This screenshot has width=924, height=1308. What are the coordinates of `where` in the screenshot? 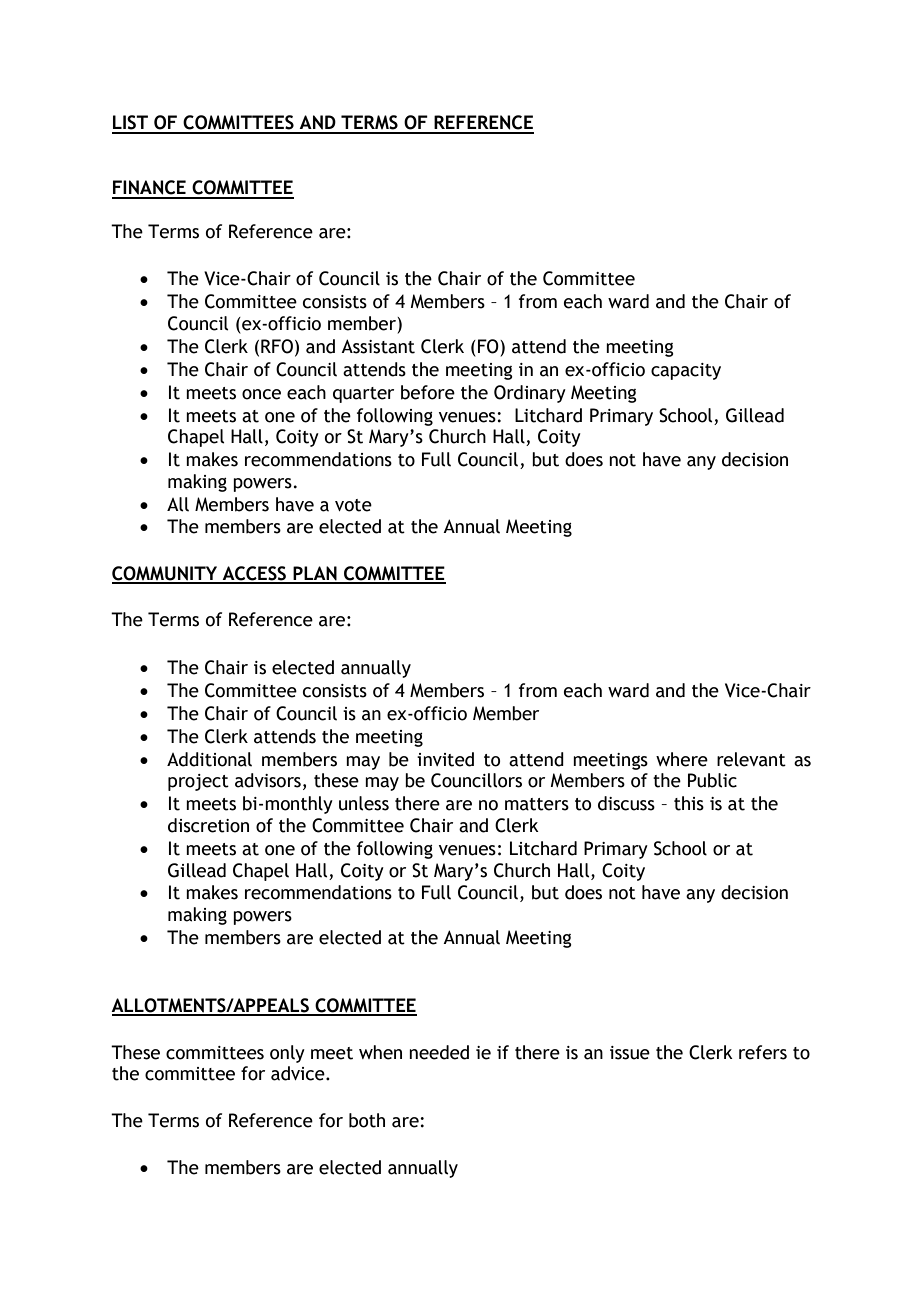 It's located at (682, 759).
